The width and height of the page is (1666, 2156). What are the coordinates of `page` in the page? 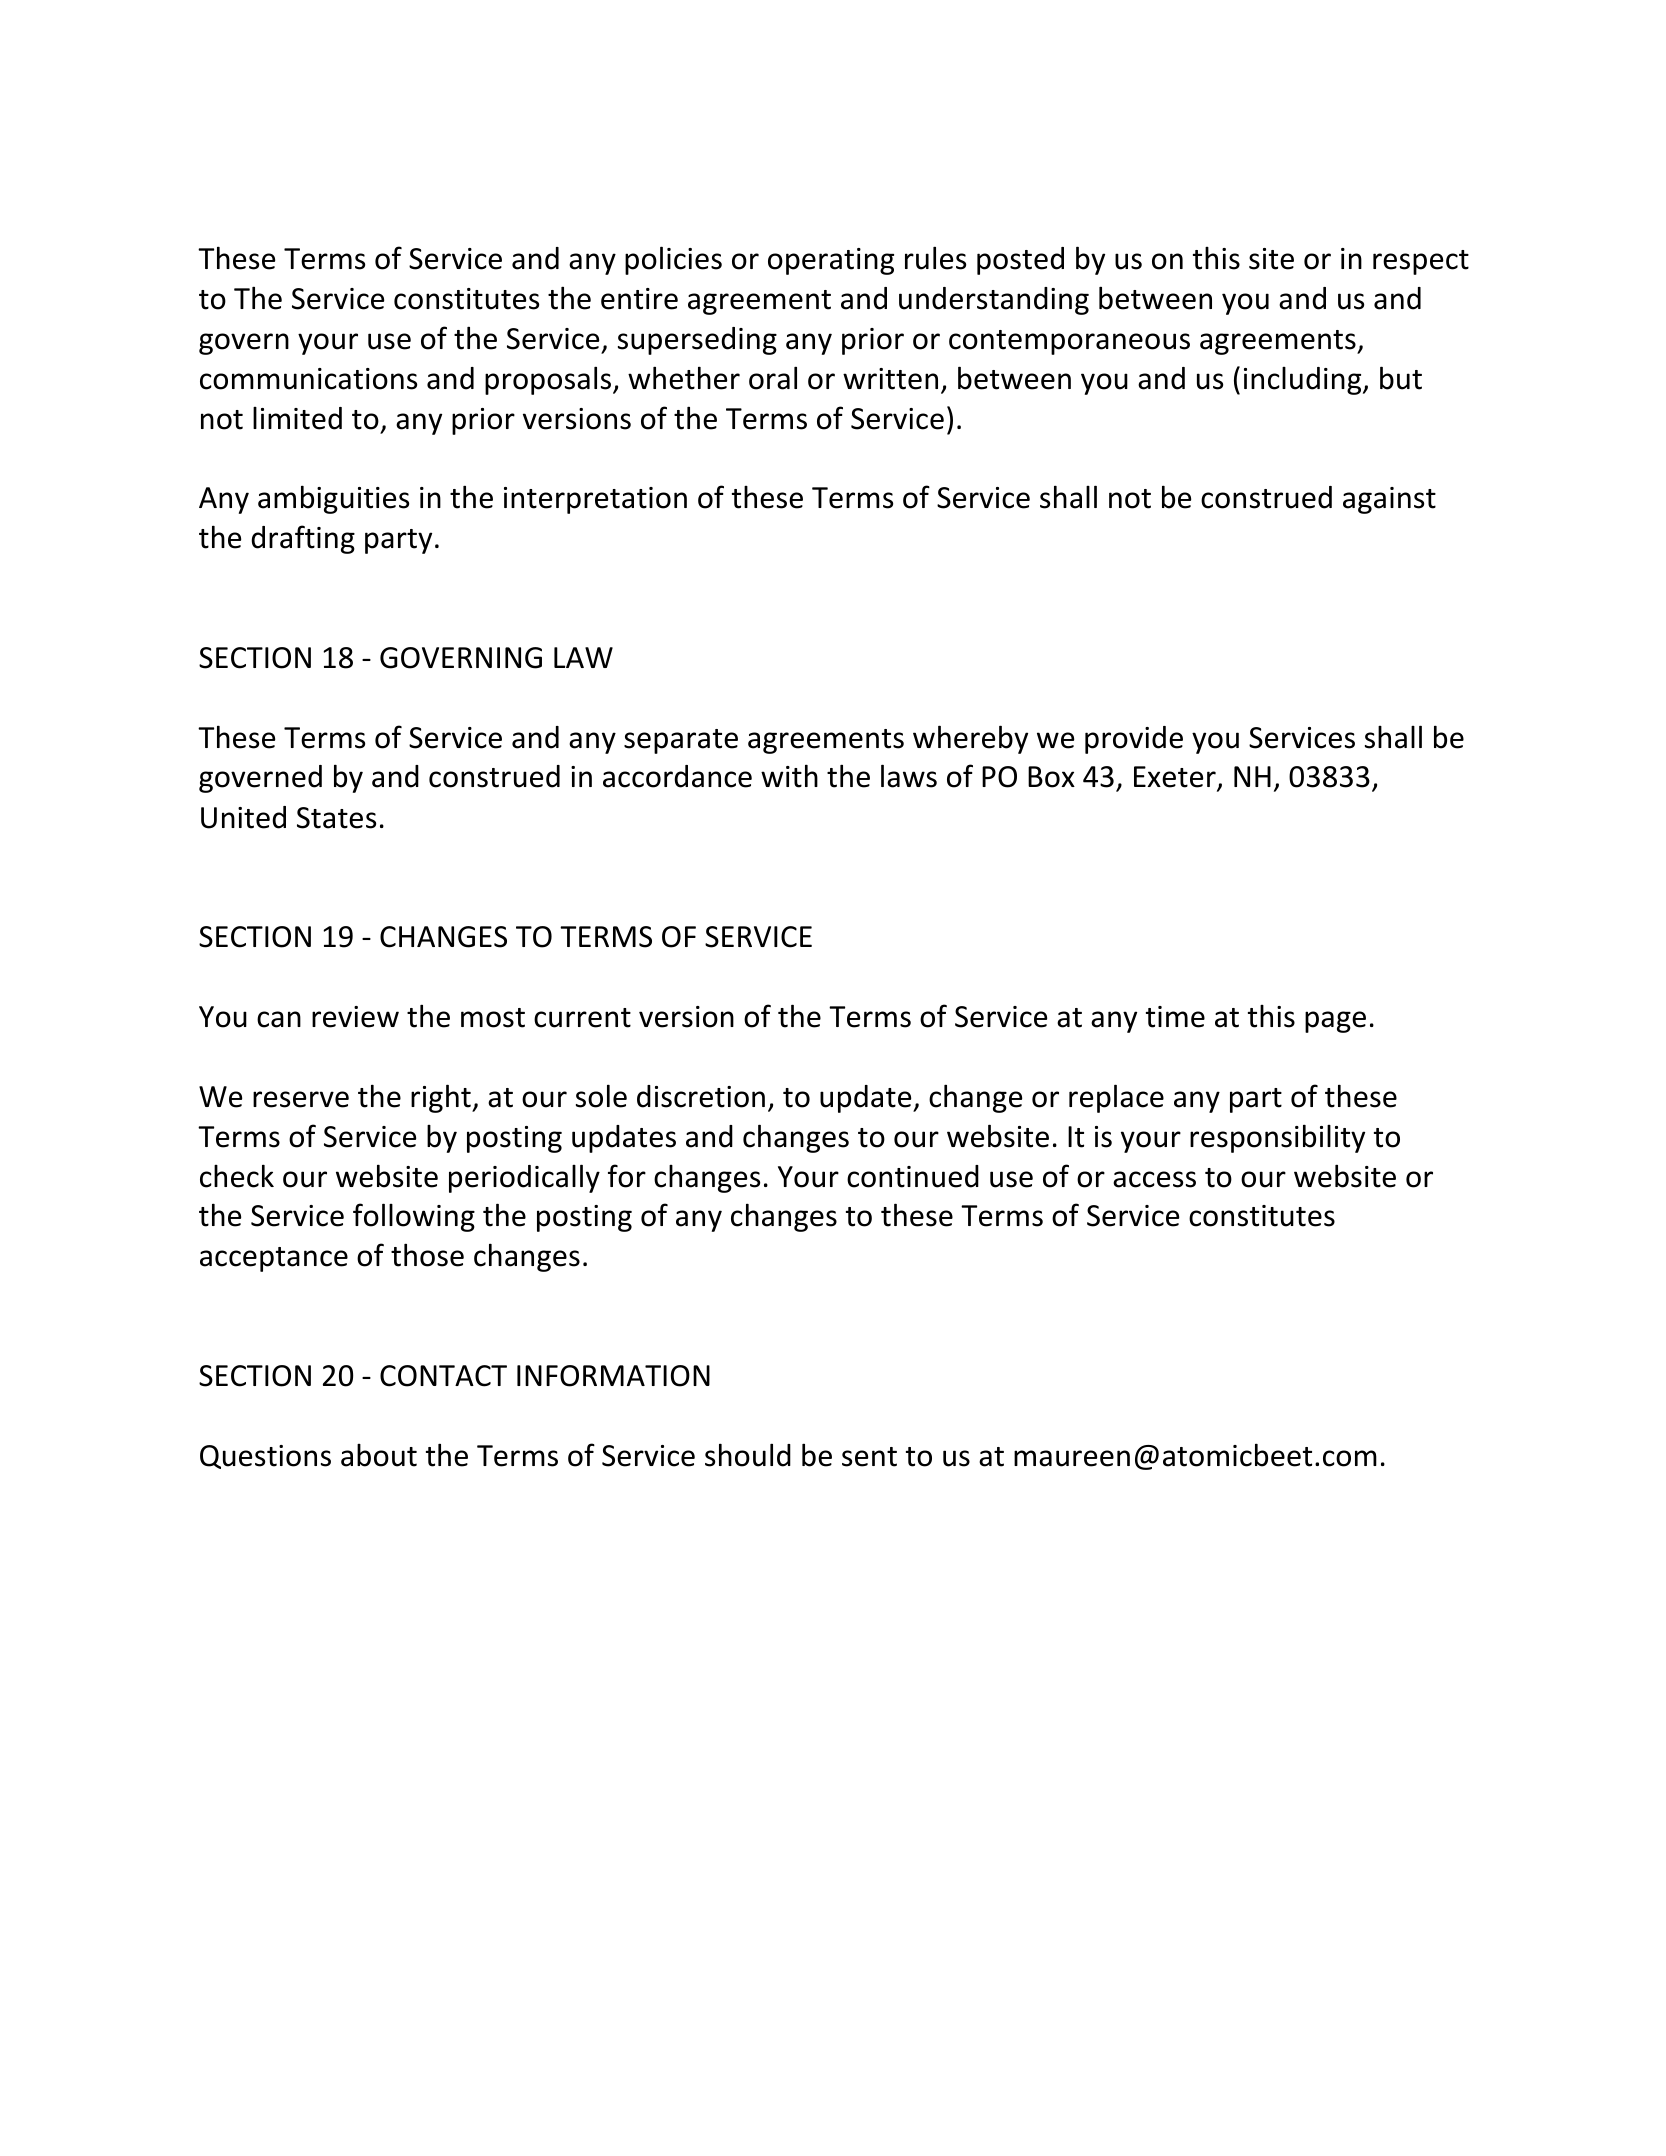 It's located at (1335, 1022).
